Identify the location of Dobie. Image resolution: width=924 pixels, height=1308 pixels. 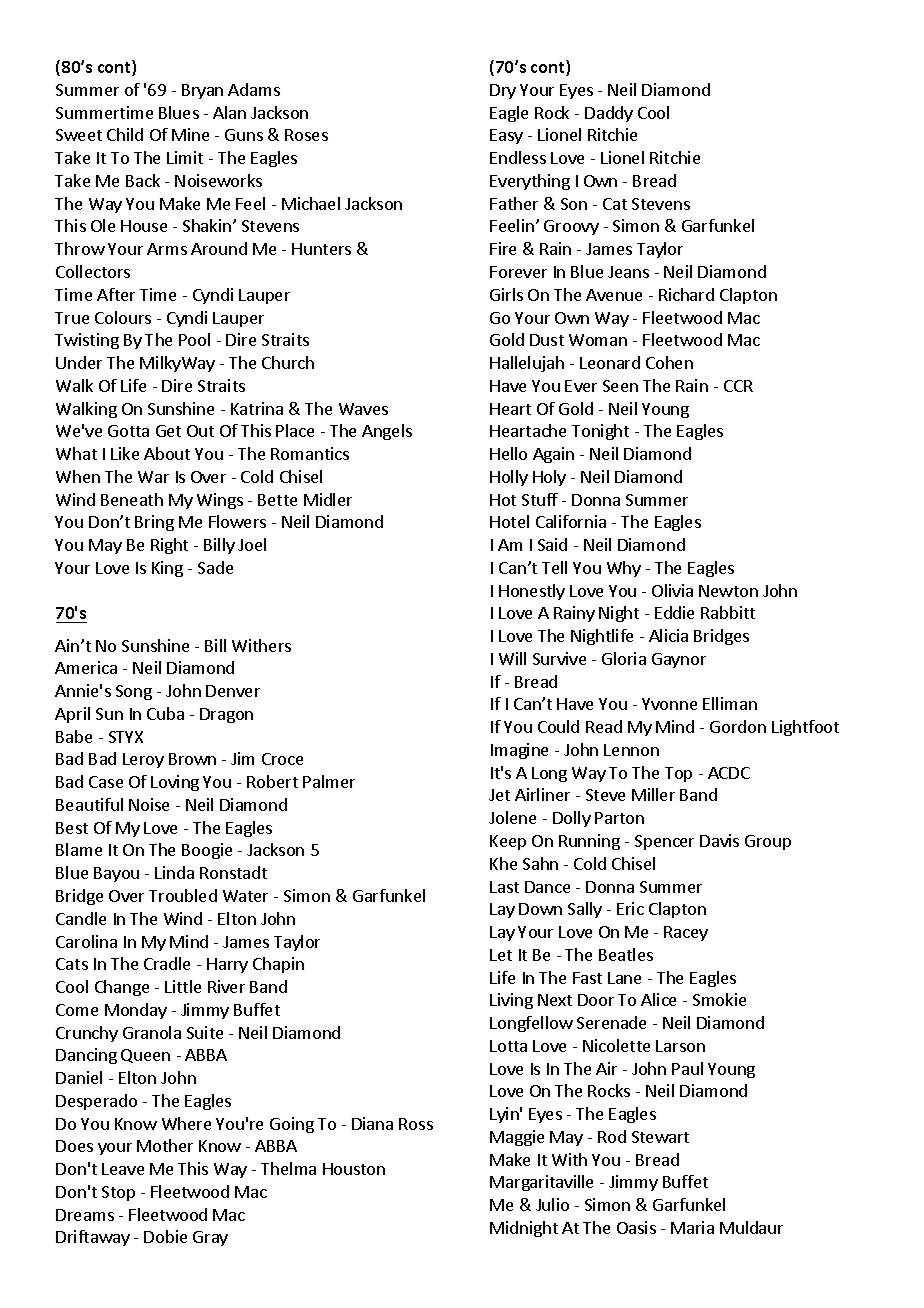
(165, 1236).
